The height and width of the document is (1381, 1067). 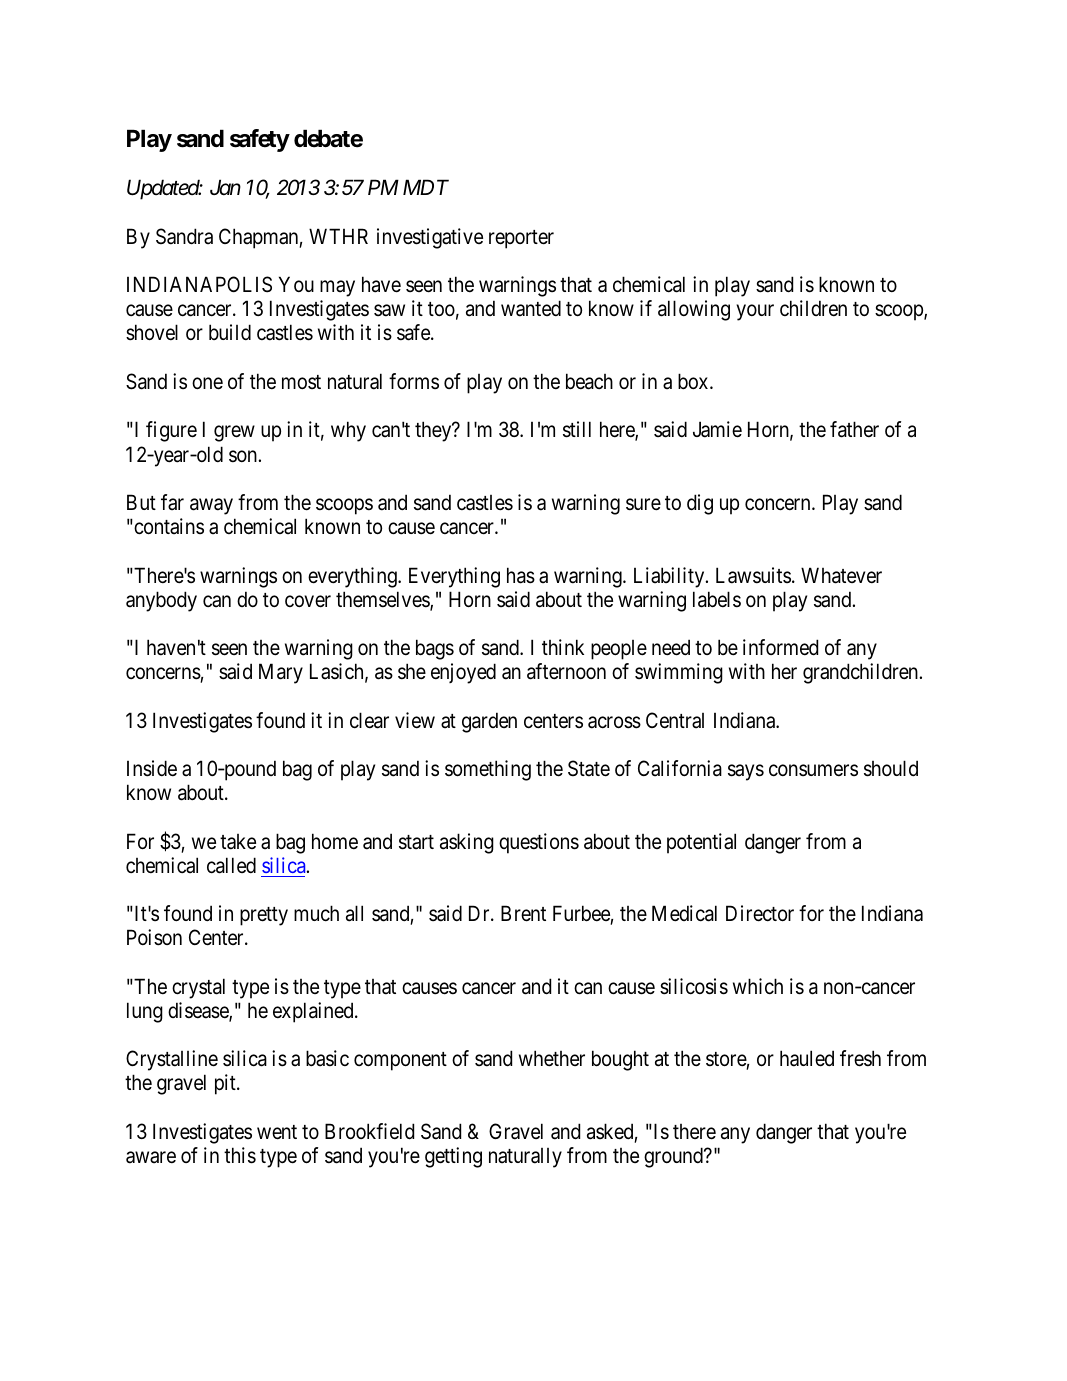 I want to click on father, so click(x=854, y=429).
